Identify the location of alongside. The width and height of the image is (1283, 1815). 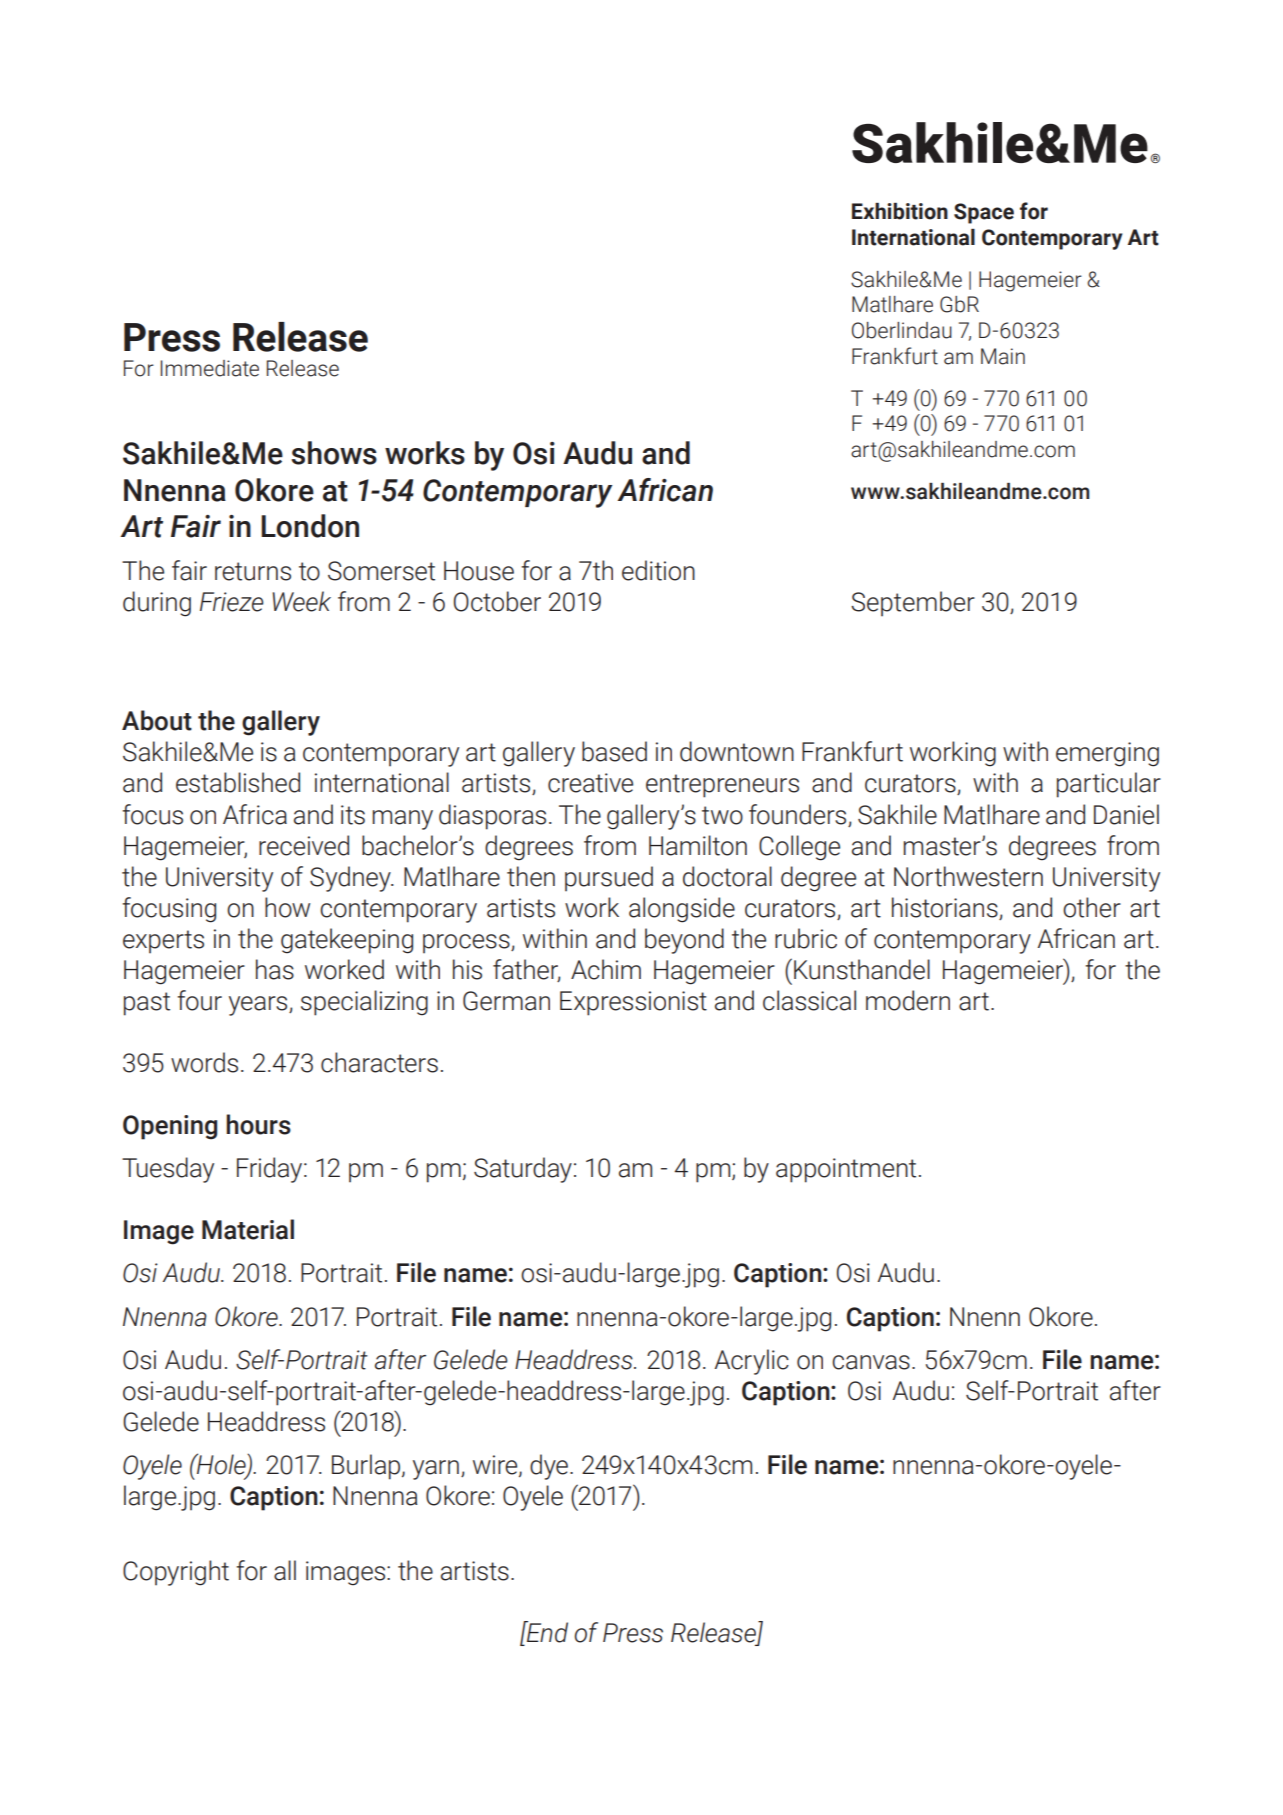
(682, 910).
